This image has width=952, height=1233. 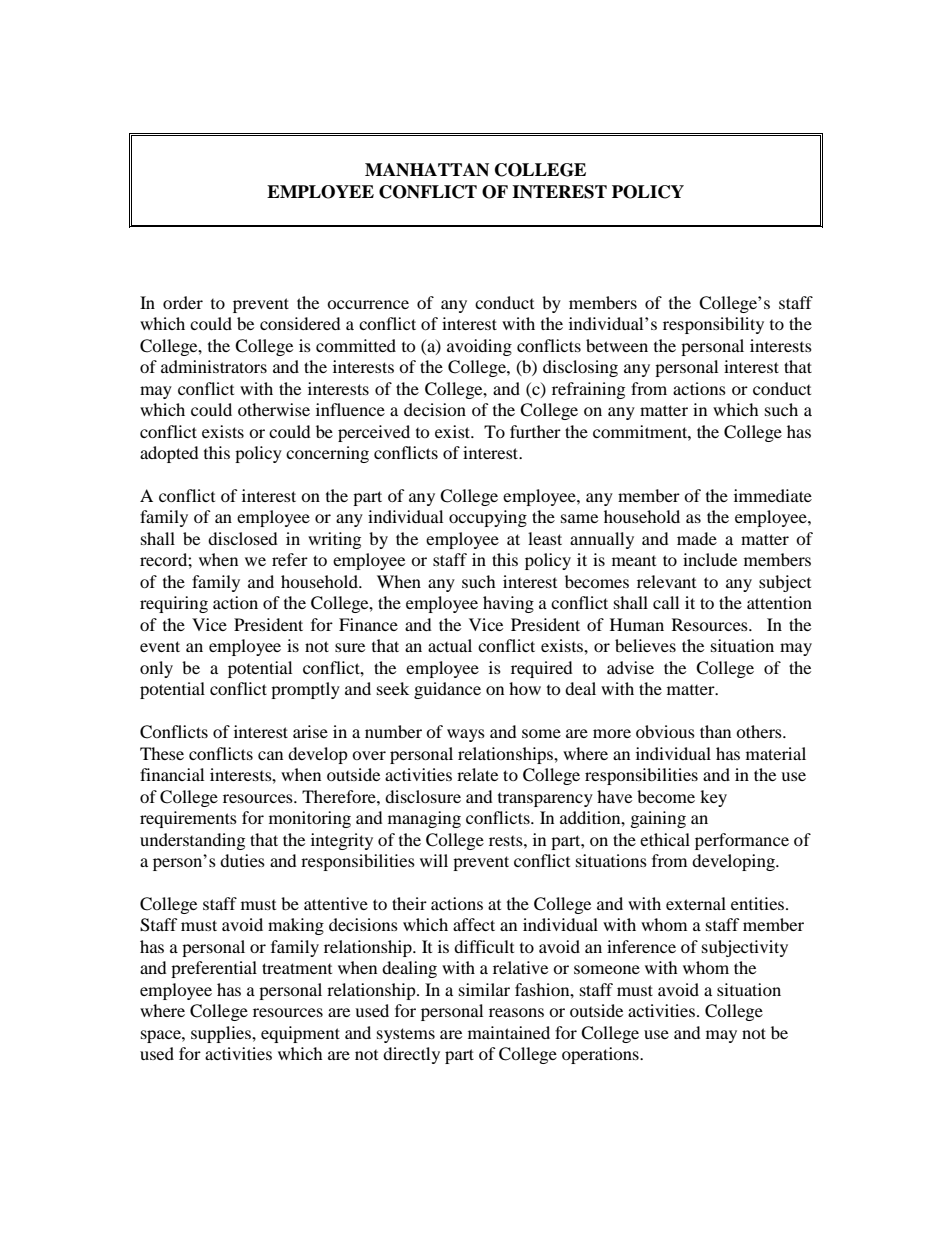 I want to click on further, so click(x=535, y=431).
